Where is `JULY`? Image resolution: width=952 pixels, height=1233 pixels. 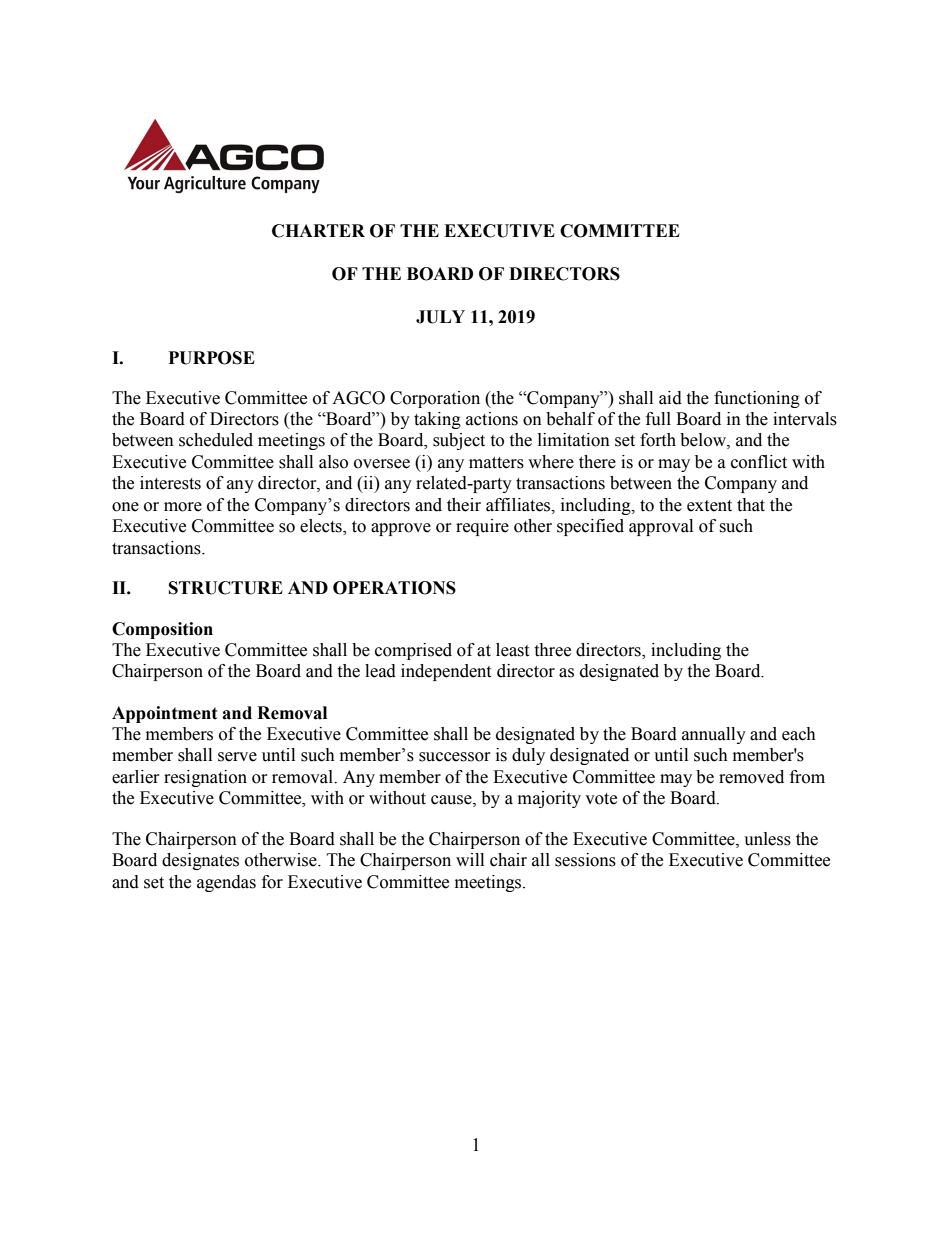
JULY is located at coordinates (440, 317).
